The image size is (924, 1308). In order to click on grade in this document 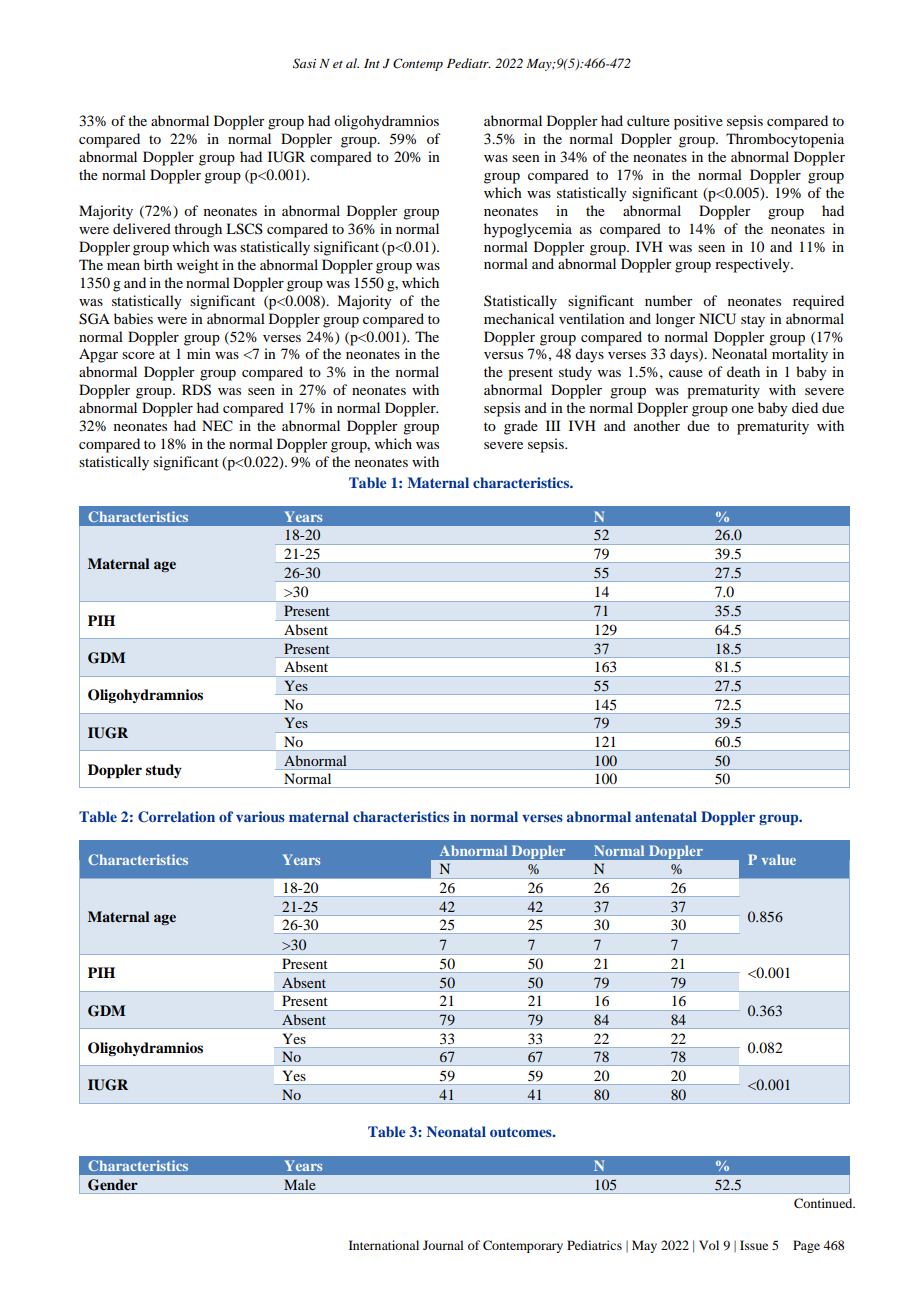, I will do `click(521, 427)`.
